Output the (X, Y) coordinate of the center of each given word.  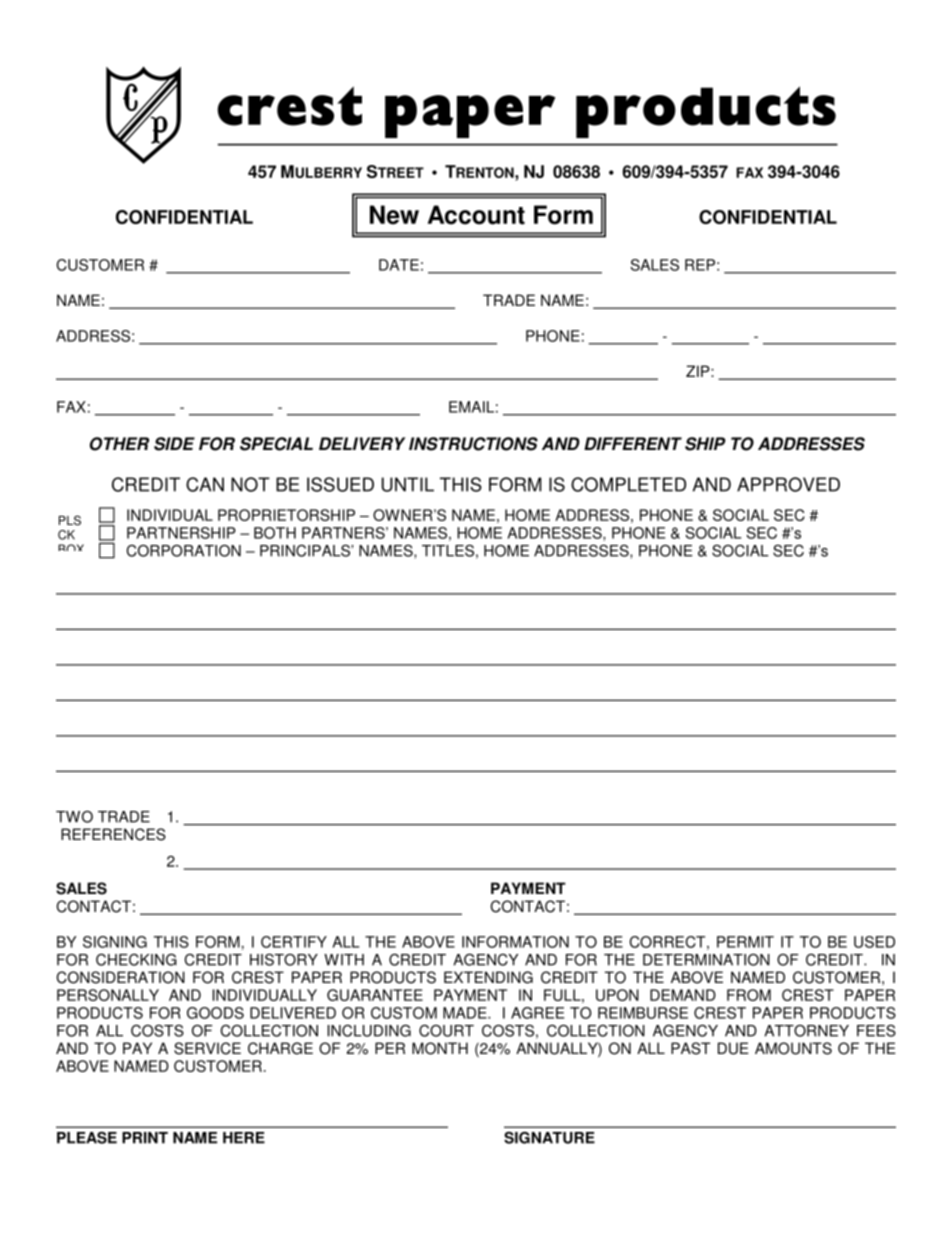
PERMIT (745, 942)
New (394, 215)
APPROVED (788, 484)
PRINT (145, 1138)
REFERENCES (113, 834)
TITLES (448, 550)
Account (476, 215)
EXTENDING (488, 977)
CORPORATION (183, 551)
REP (700, 265)
